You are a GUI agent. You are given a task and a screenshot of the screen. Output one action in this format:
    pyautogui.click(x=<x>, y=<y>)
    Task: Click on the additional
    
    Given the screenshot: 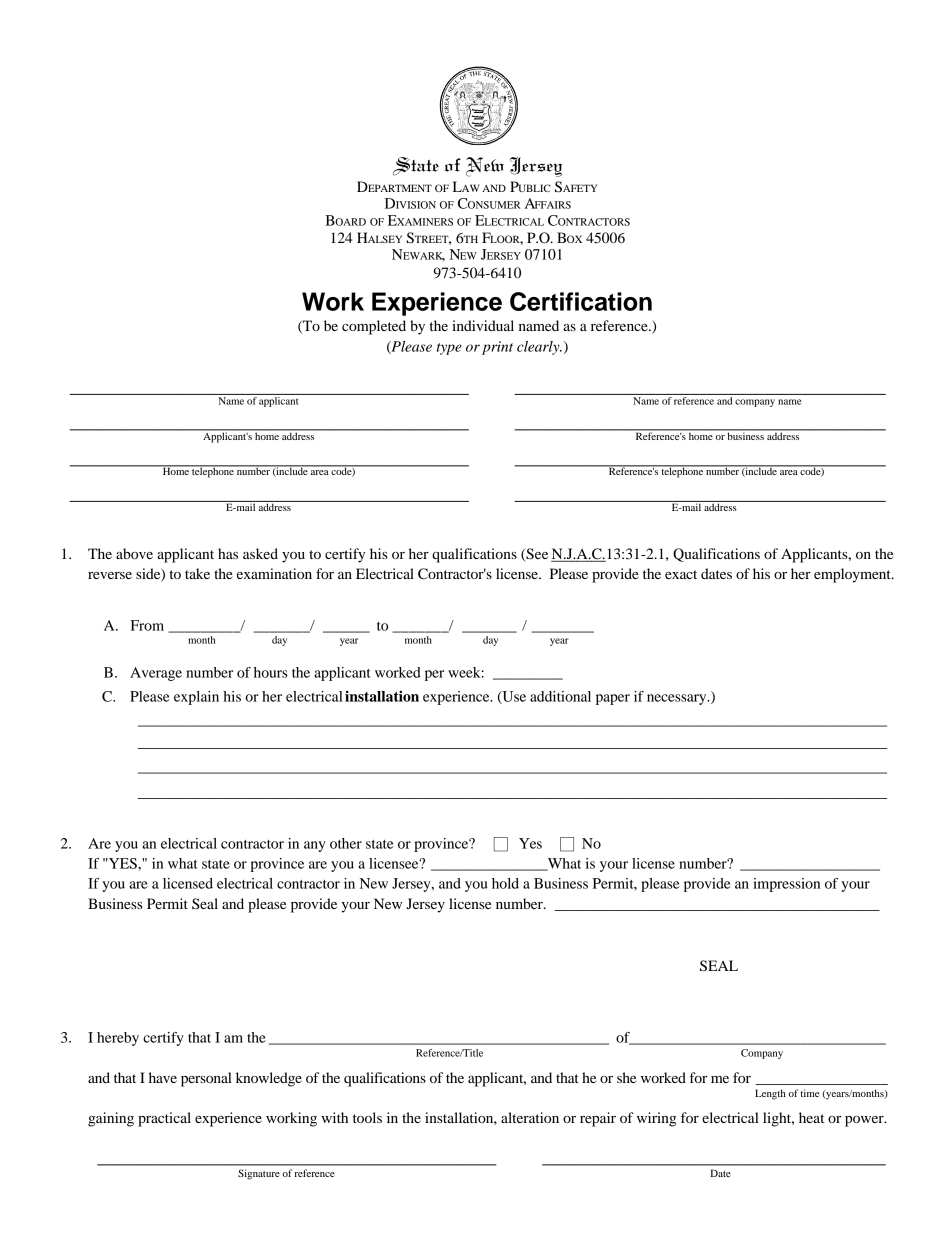 What is the action you would take?
    pyautogui.click(x=560, y=696)
